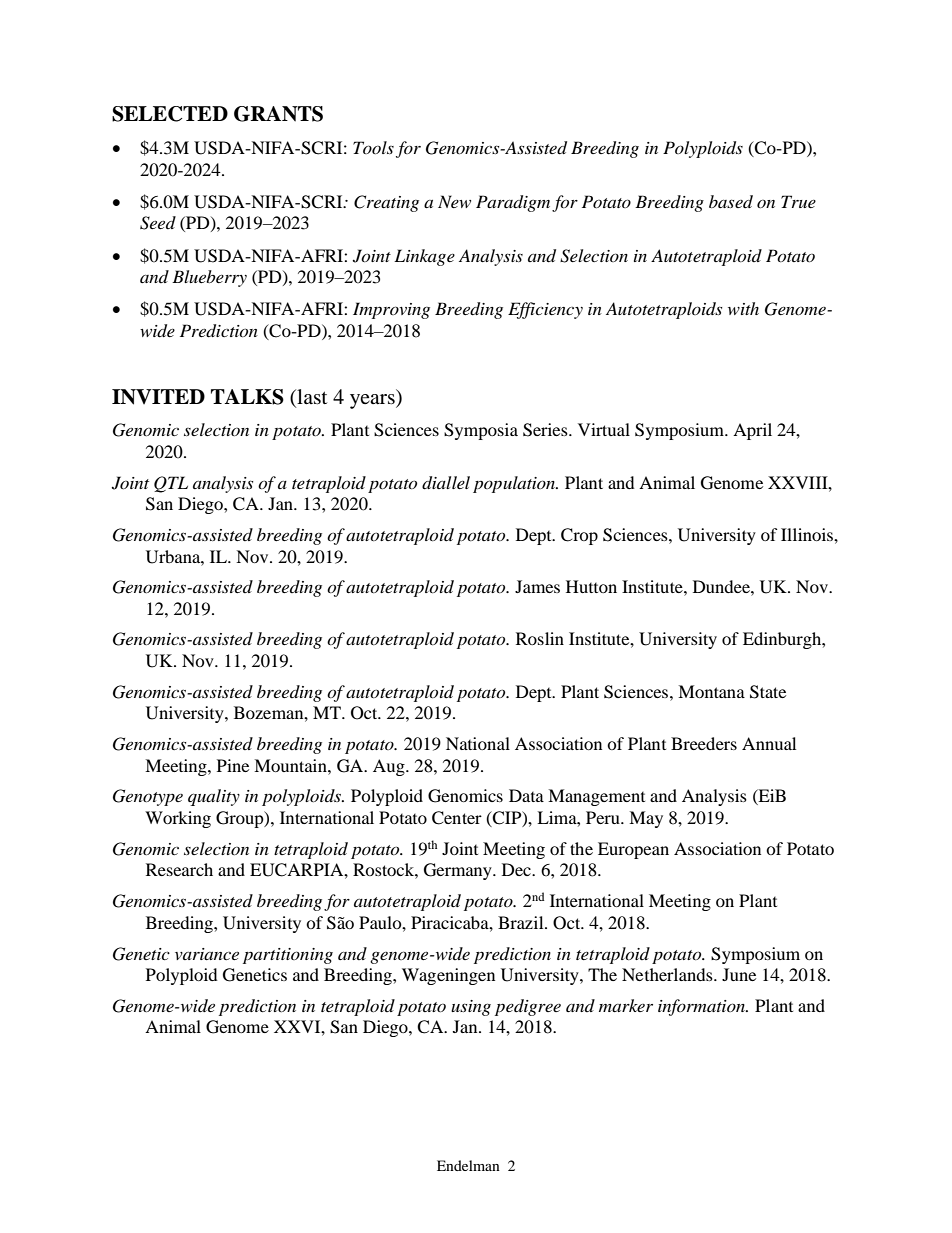 Image resolution: width=952 pixels, height=1233 pixels. I want to click on Pine, so click(233, 765).
